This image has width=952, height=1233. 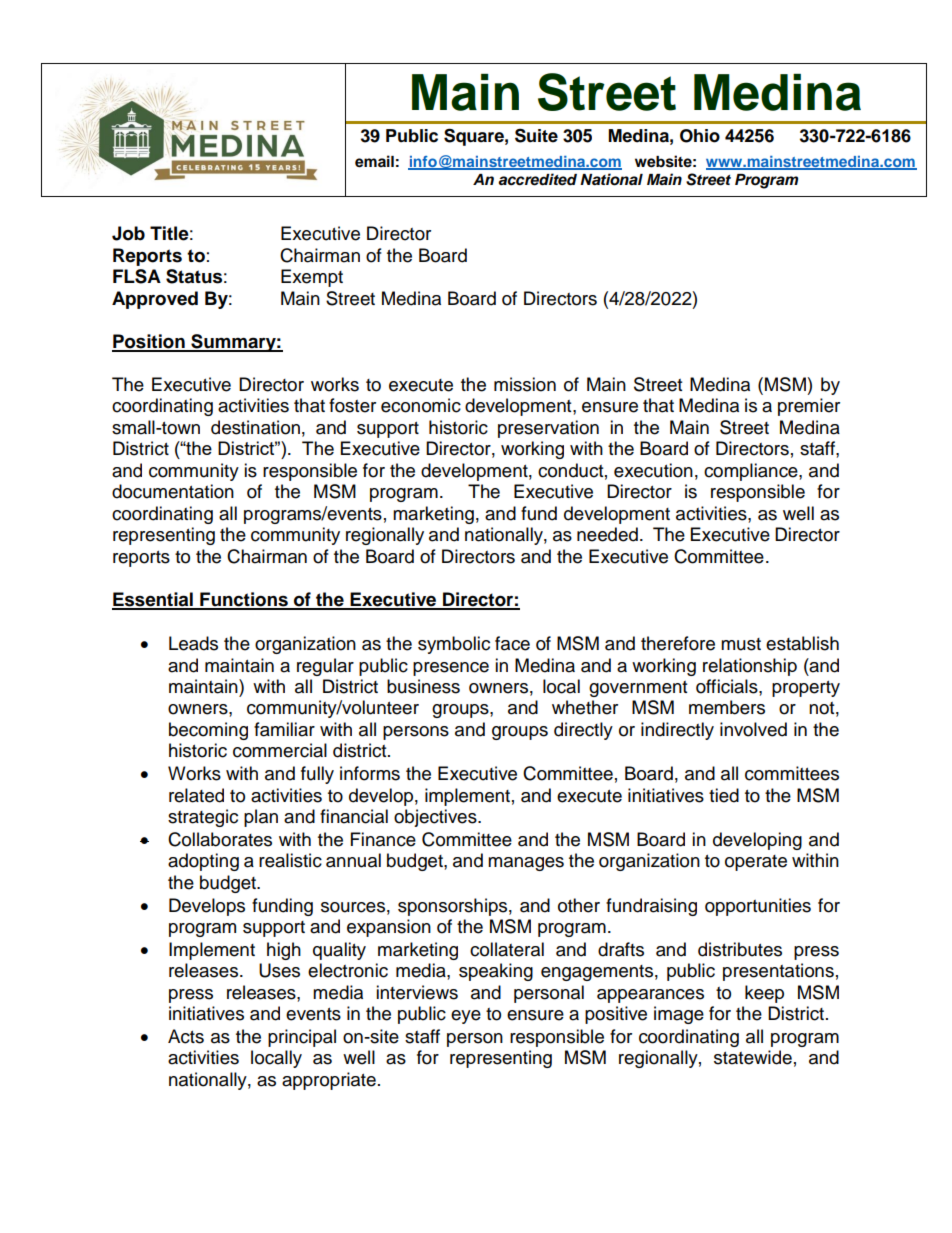 What do you see at coordinates (193, 643) in the image?
I see `Leads` at bounding box center [193, 643].
